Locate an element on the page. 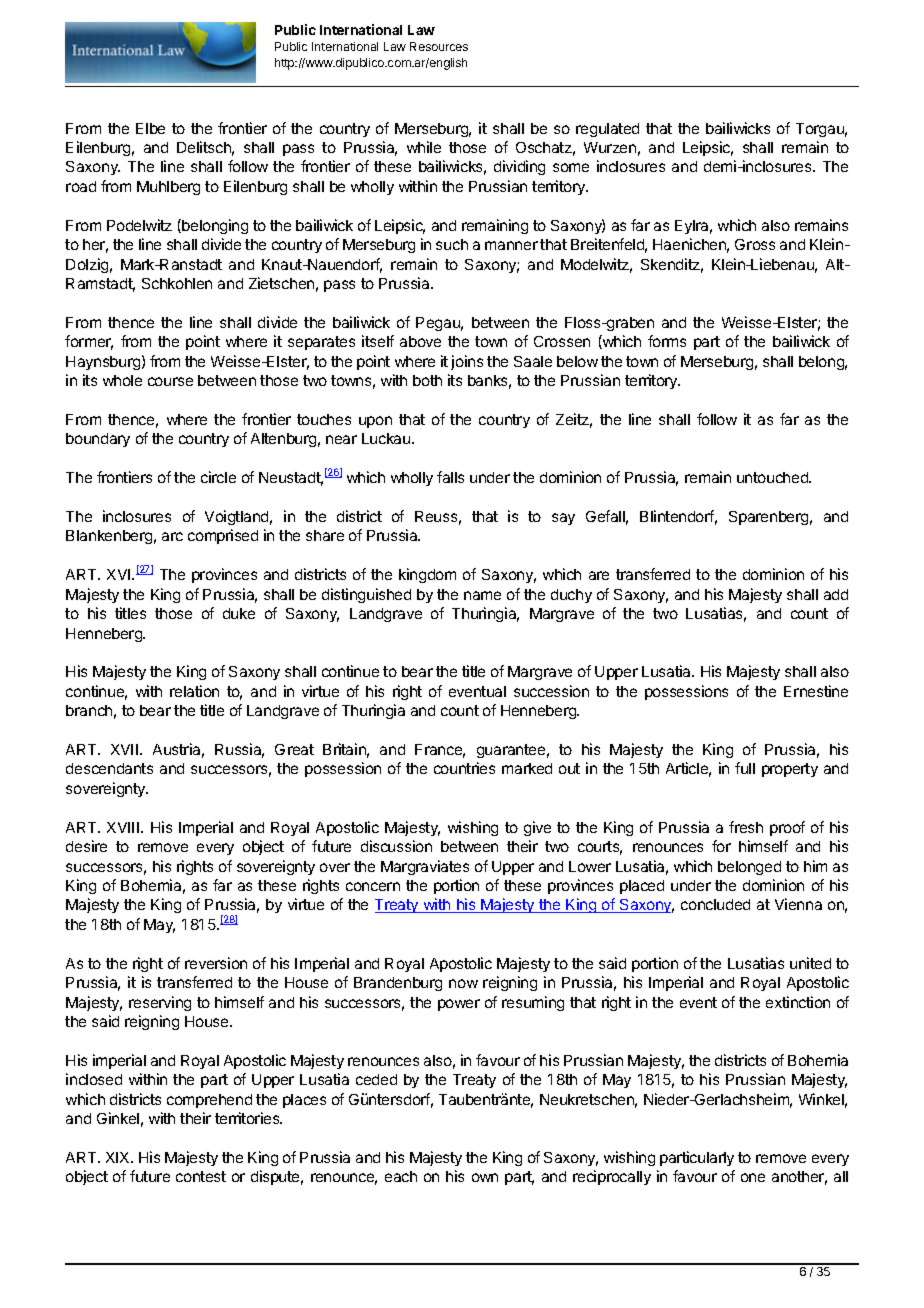 This image has width=924, height=1308. descendants is located at coordinates (109, 768).
